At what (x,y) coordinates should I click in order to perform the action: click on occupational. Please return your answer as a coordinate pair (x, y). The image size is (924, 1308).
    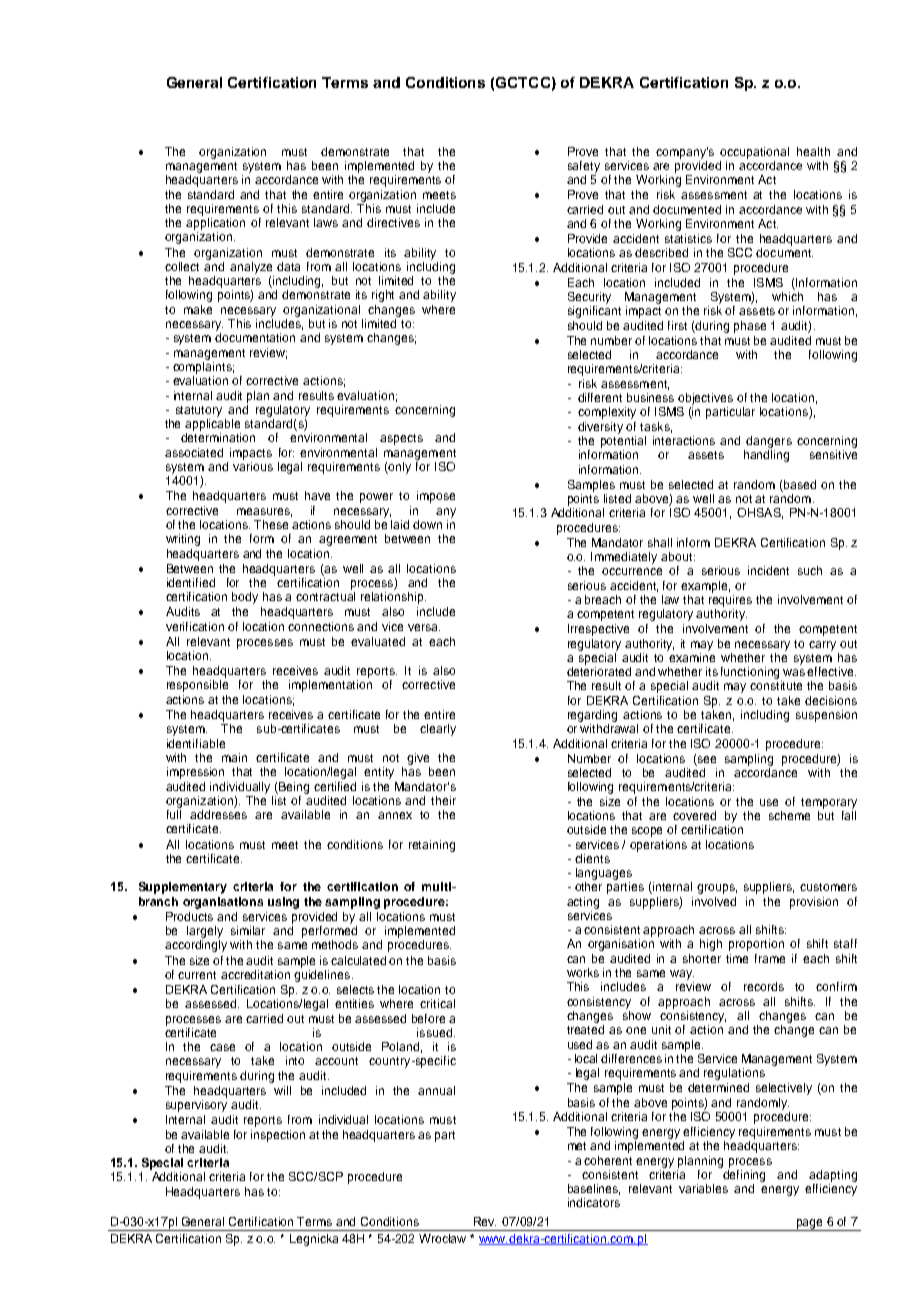
    Looking at the image, I should click on (754, 153).
